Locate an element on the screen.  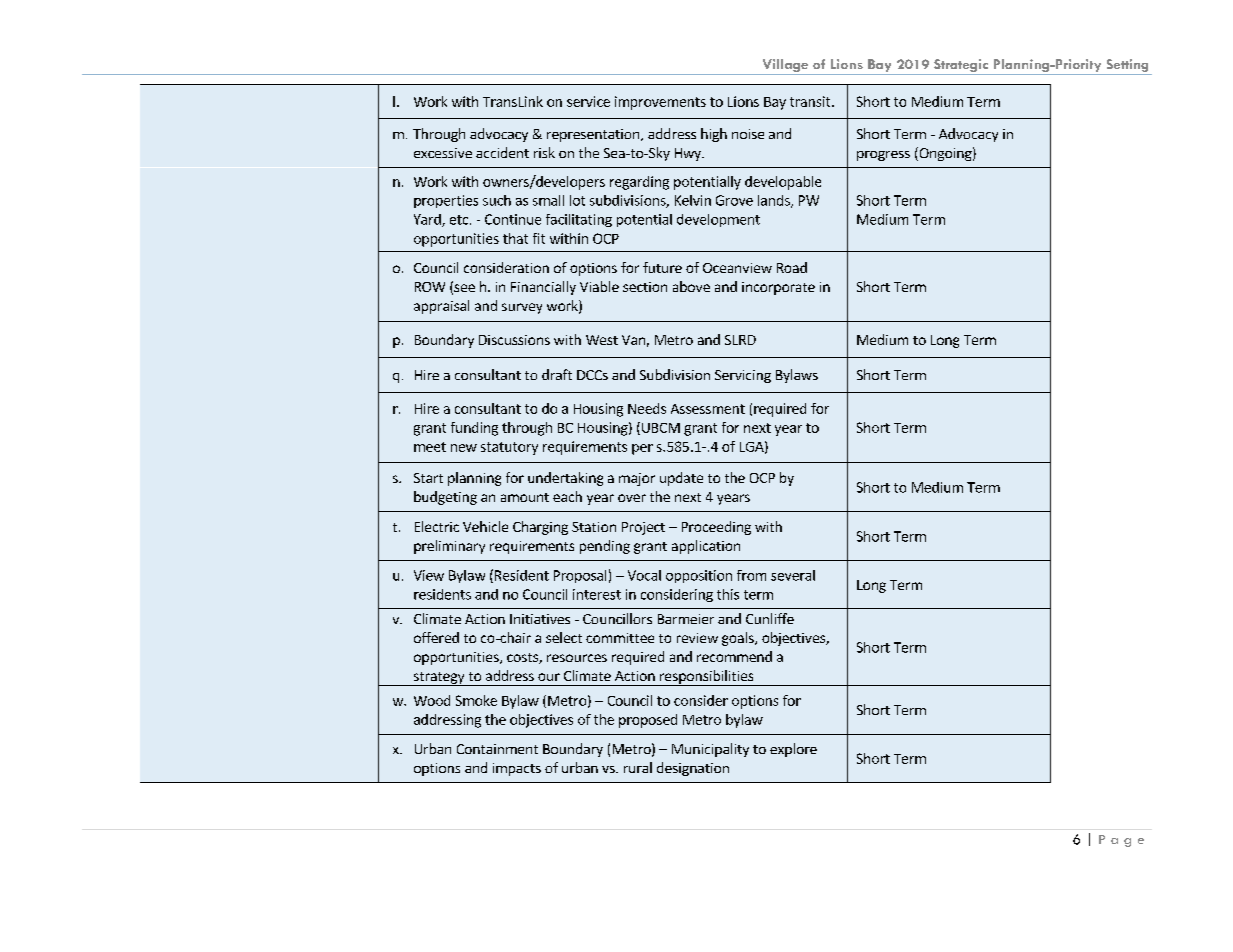
that is located at coordinates (515, 238).
